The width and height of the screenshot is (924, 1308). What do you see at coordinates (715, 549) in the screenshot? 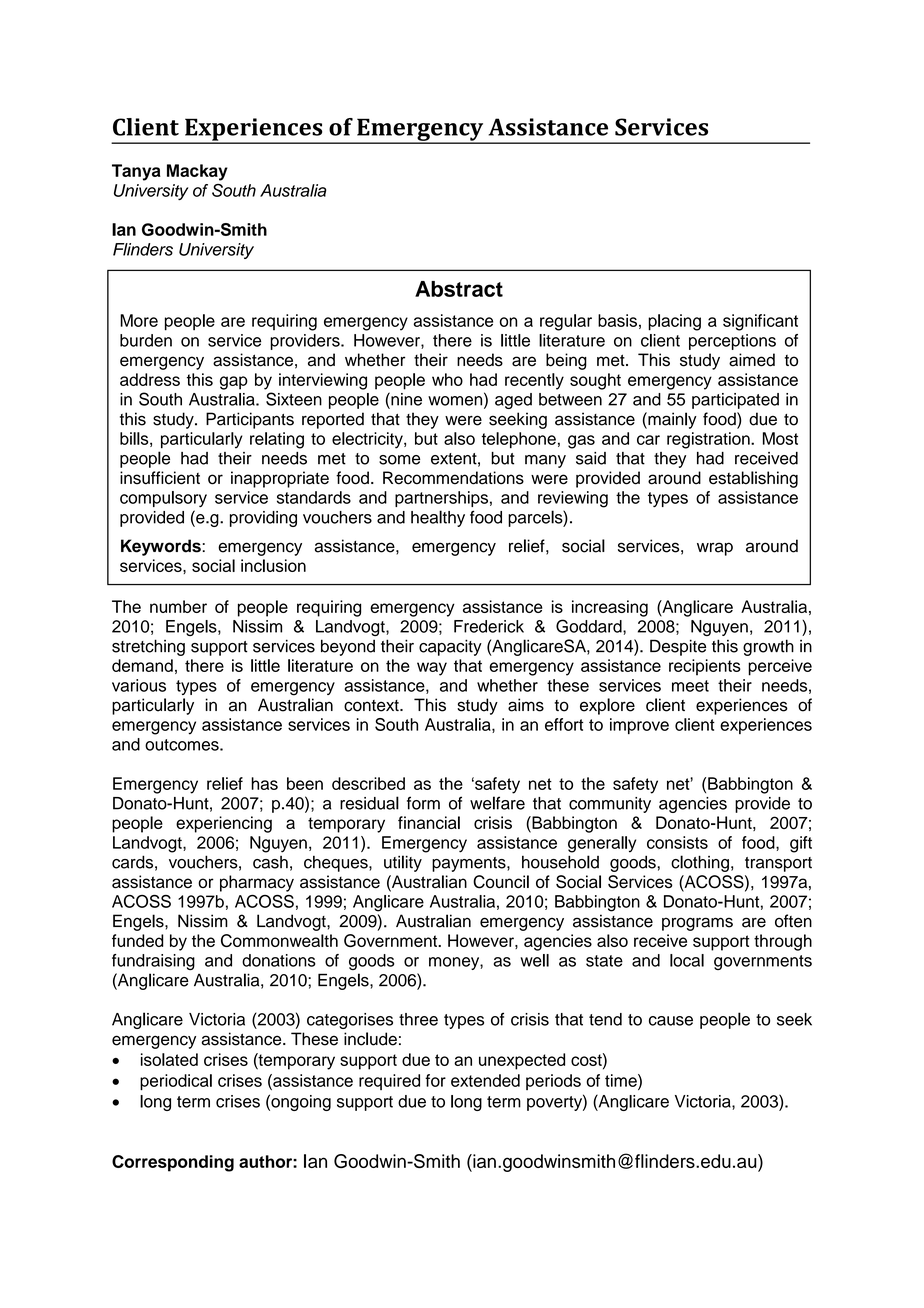
I see `wrap` at bounding box center [715, 549].
